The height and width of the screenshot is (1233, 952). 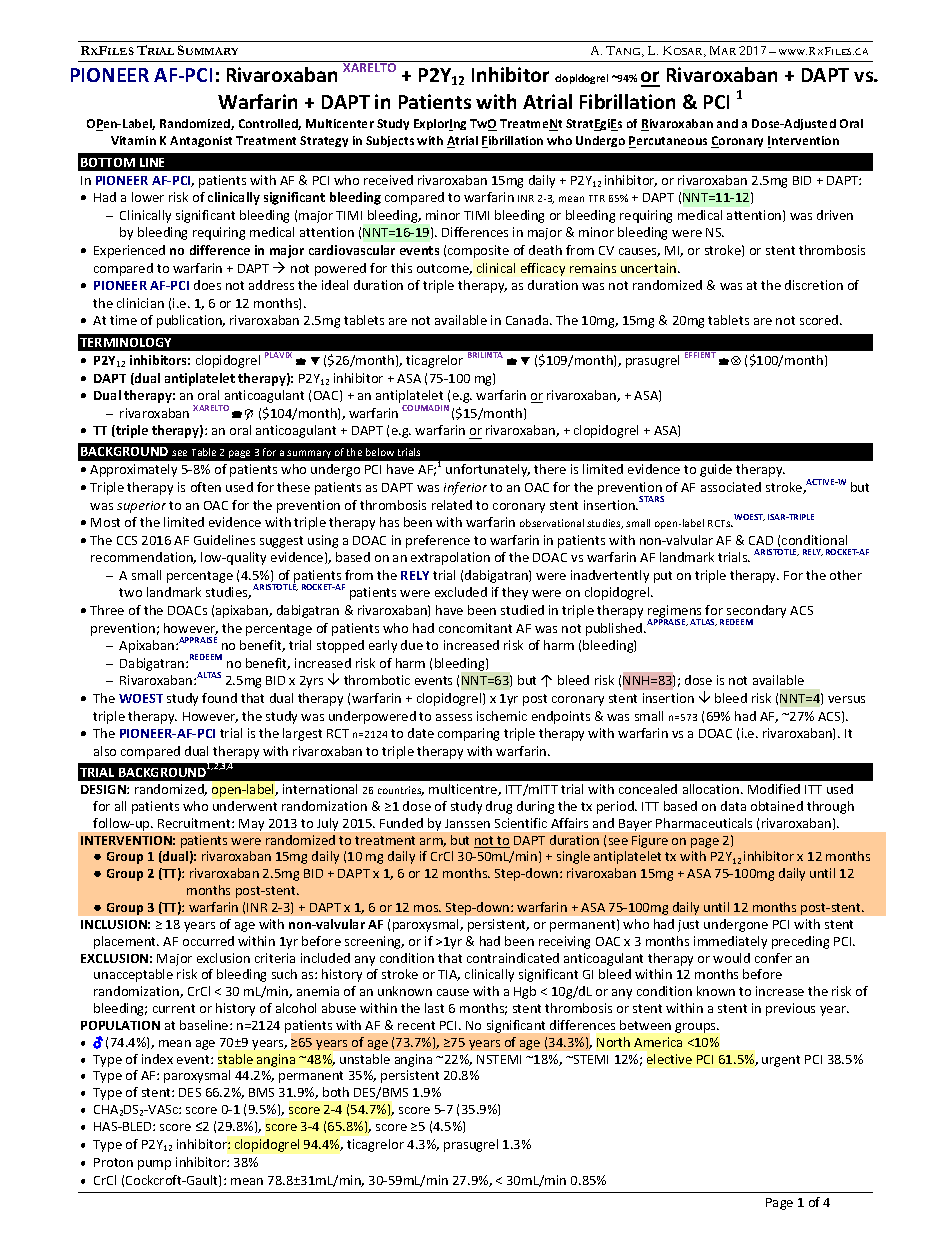 What do you see at coordinates (219, 698) in the screenshot?
I see `found` at bounding box center [219, 698].
